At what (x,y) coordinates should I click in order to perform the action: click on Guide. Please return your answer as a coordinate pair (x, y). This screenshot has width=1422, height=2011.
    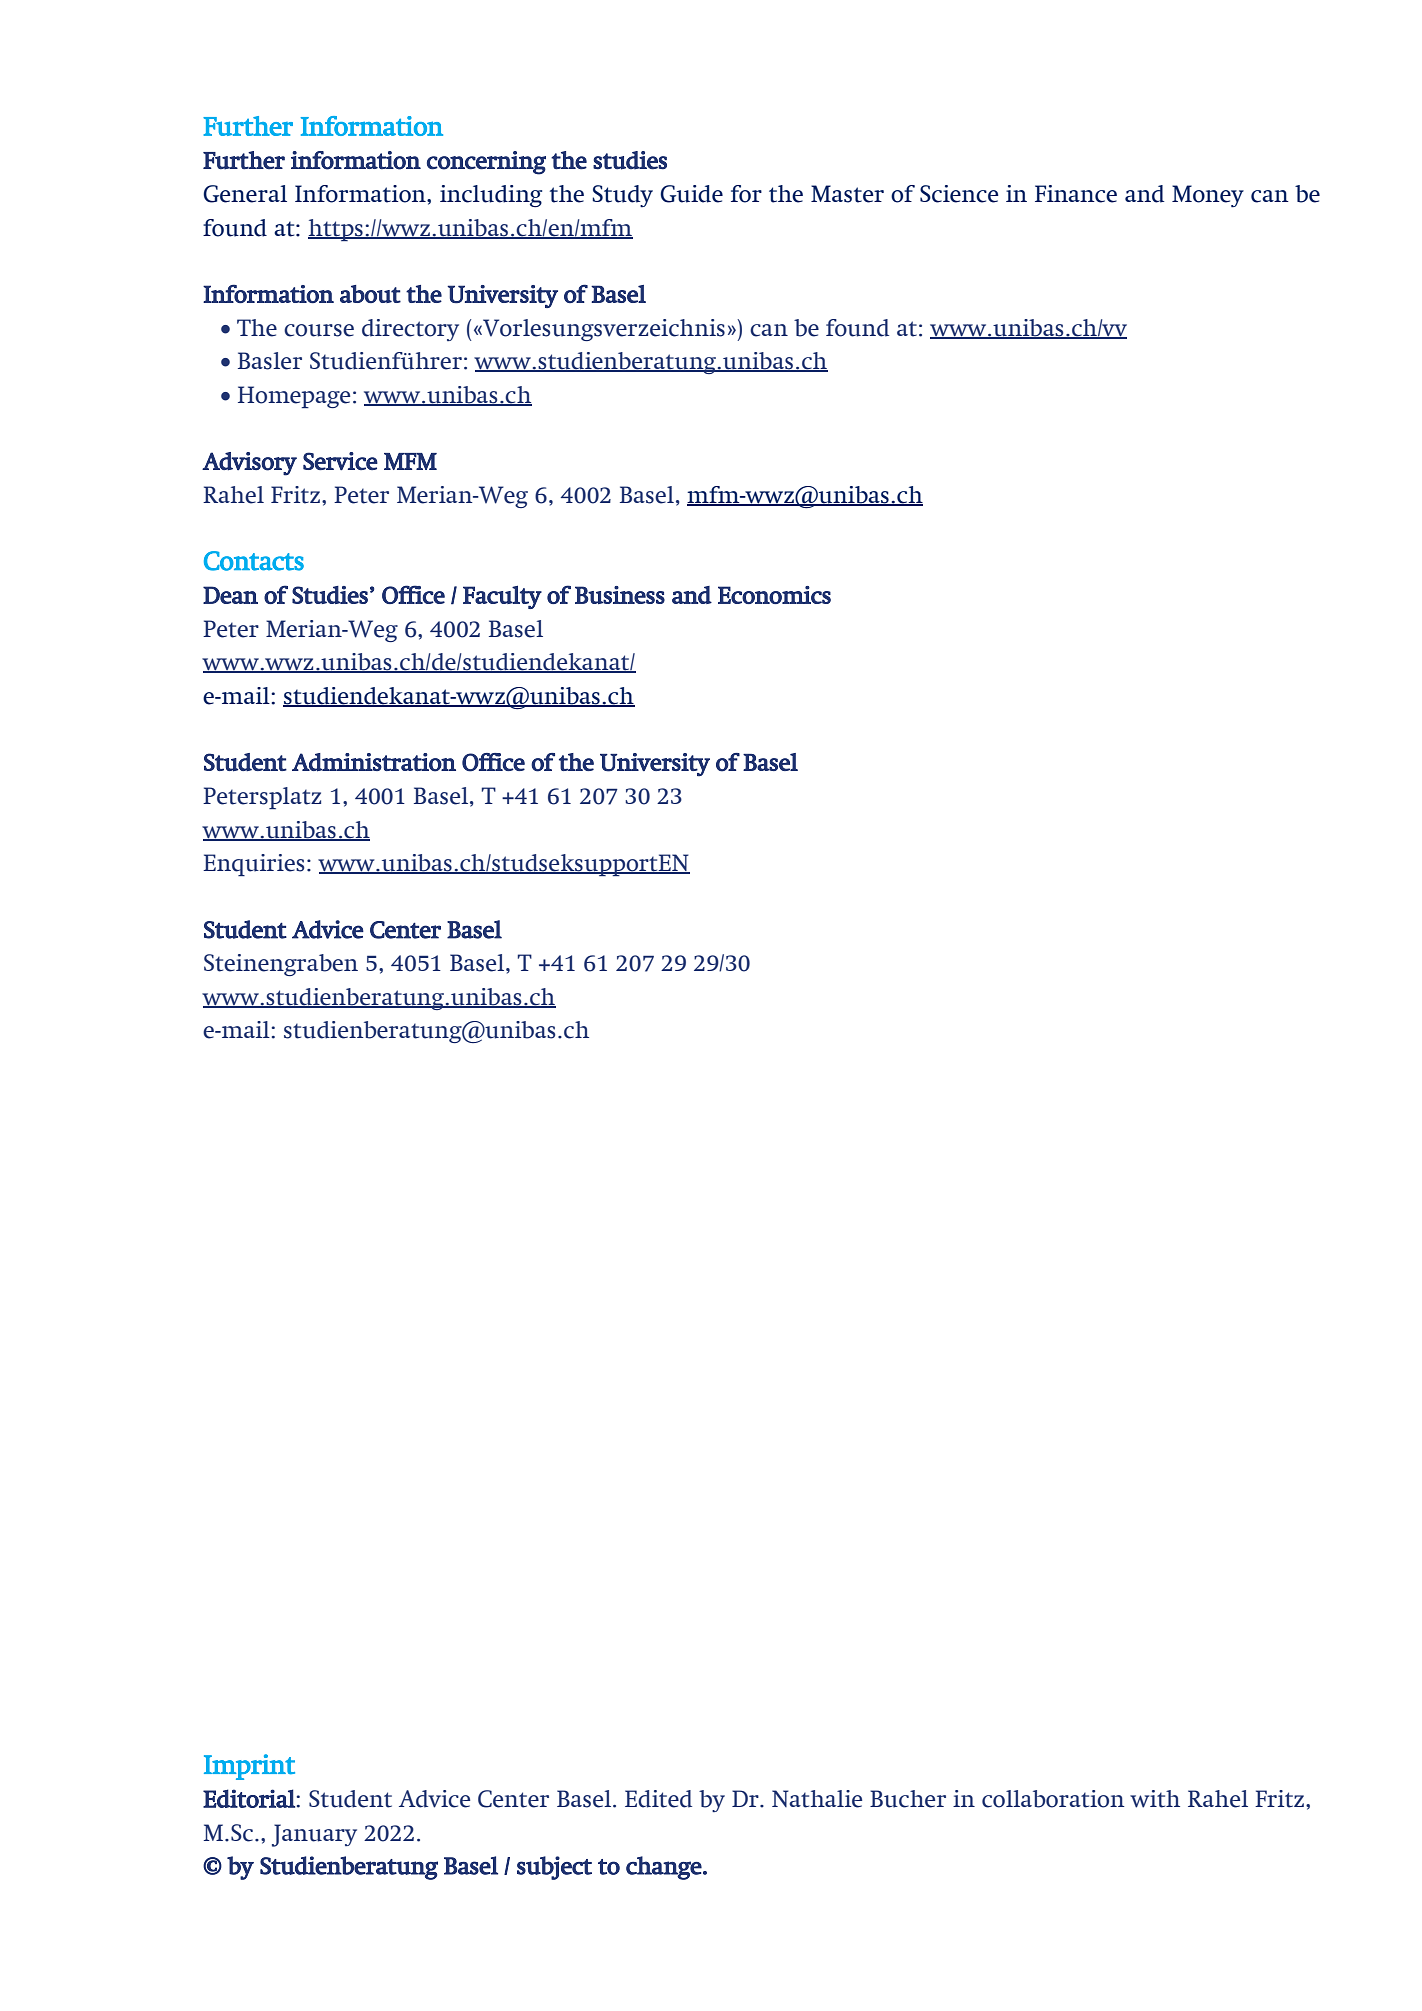
    Looking at the image, I should click on (691, 194).
